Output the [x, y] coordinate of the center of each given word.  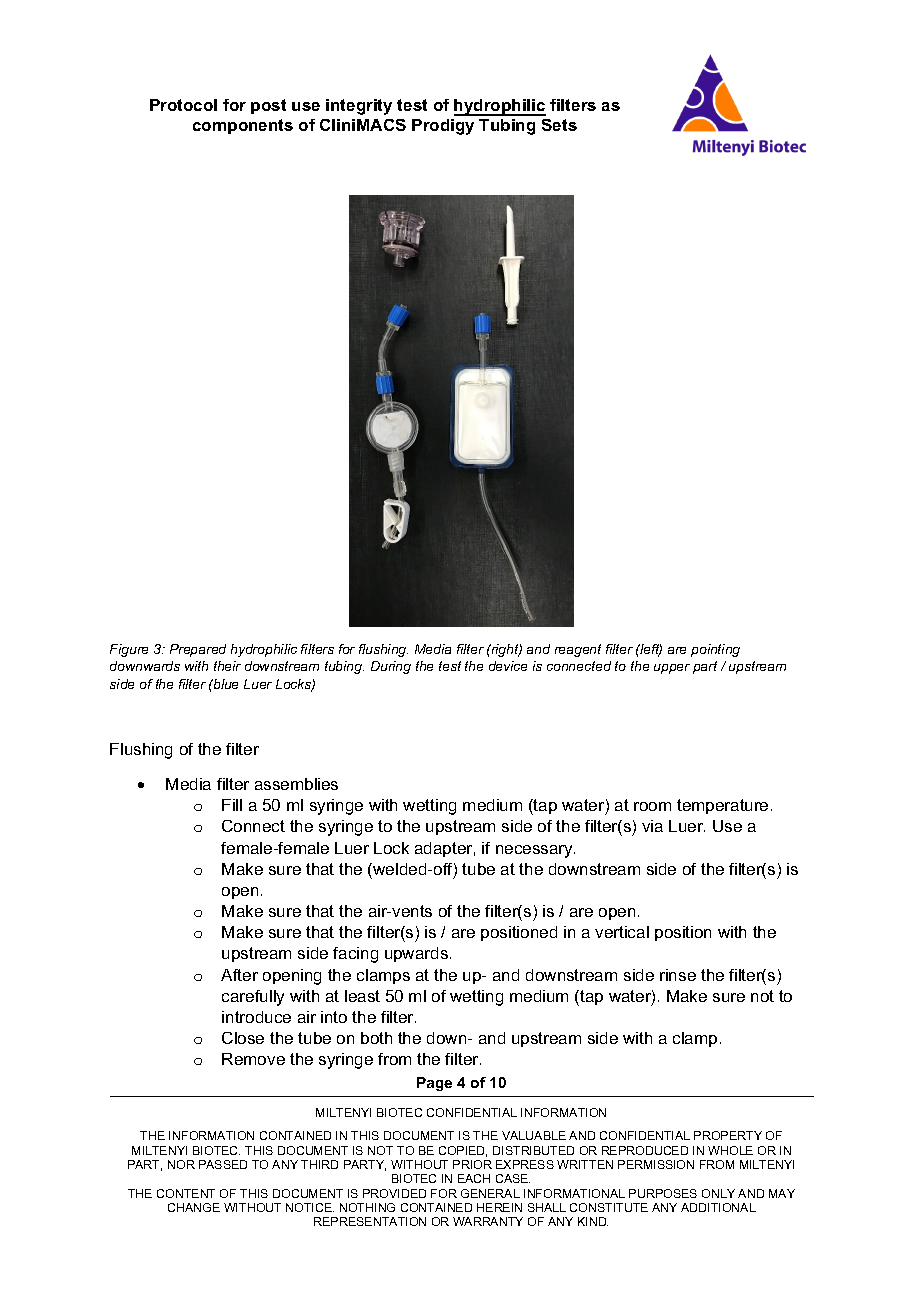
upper [672, 669]
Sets [559, 125]
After [239, 975]
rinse [678, 975]
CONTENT [186, 1193]
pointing [715, 650]
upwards [416, 954]
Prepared [198, 650]
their [227, 666]
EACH [474, 1178]
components [243, 126]
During [391, 667]
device [508, 666]
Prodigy [443, 127]
